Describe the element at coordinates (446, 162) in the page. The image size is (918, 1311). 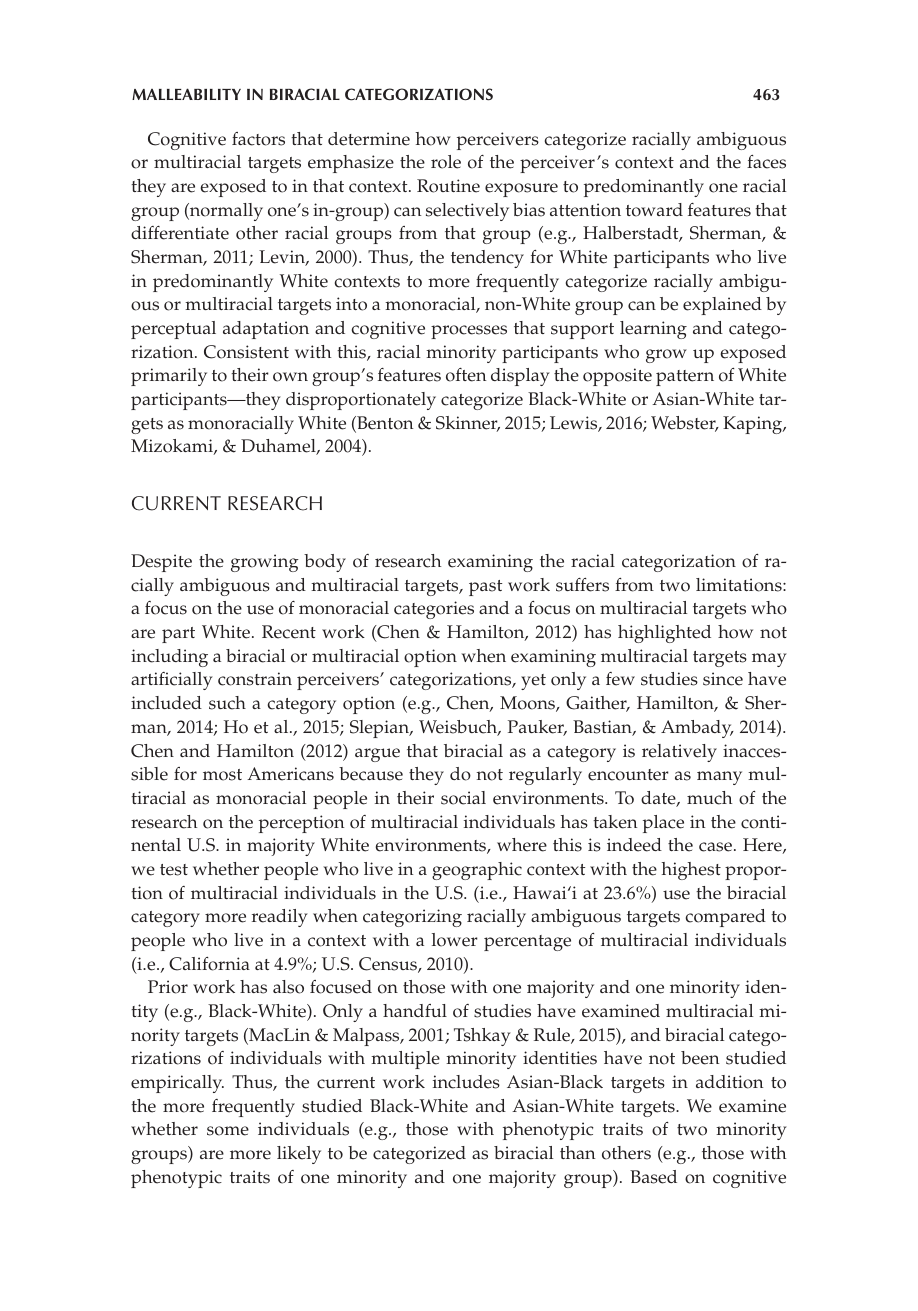
I see `role` at that location.
